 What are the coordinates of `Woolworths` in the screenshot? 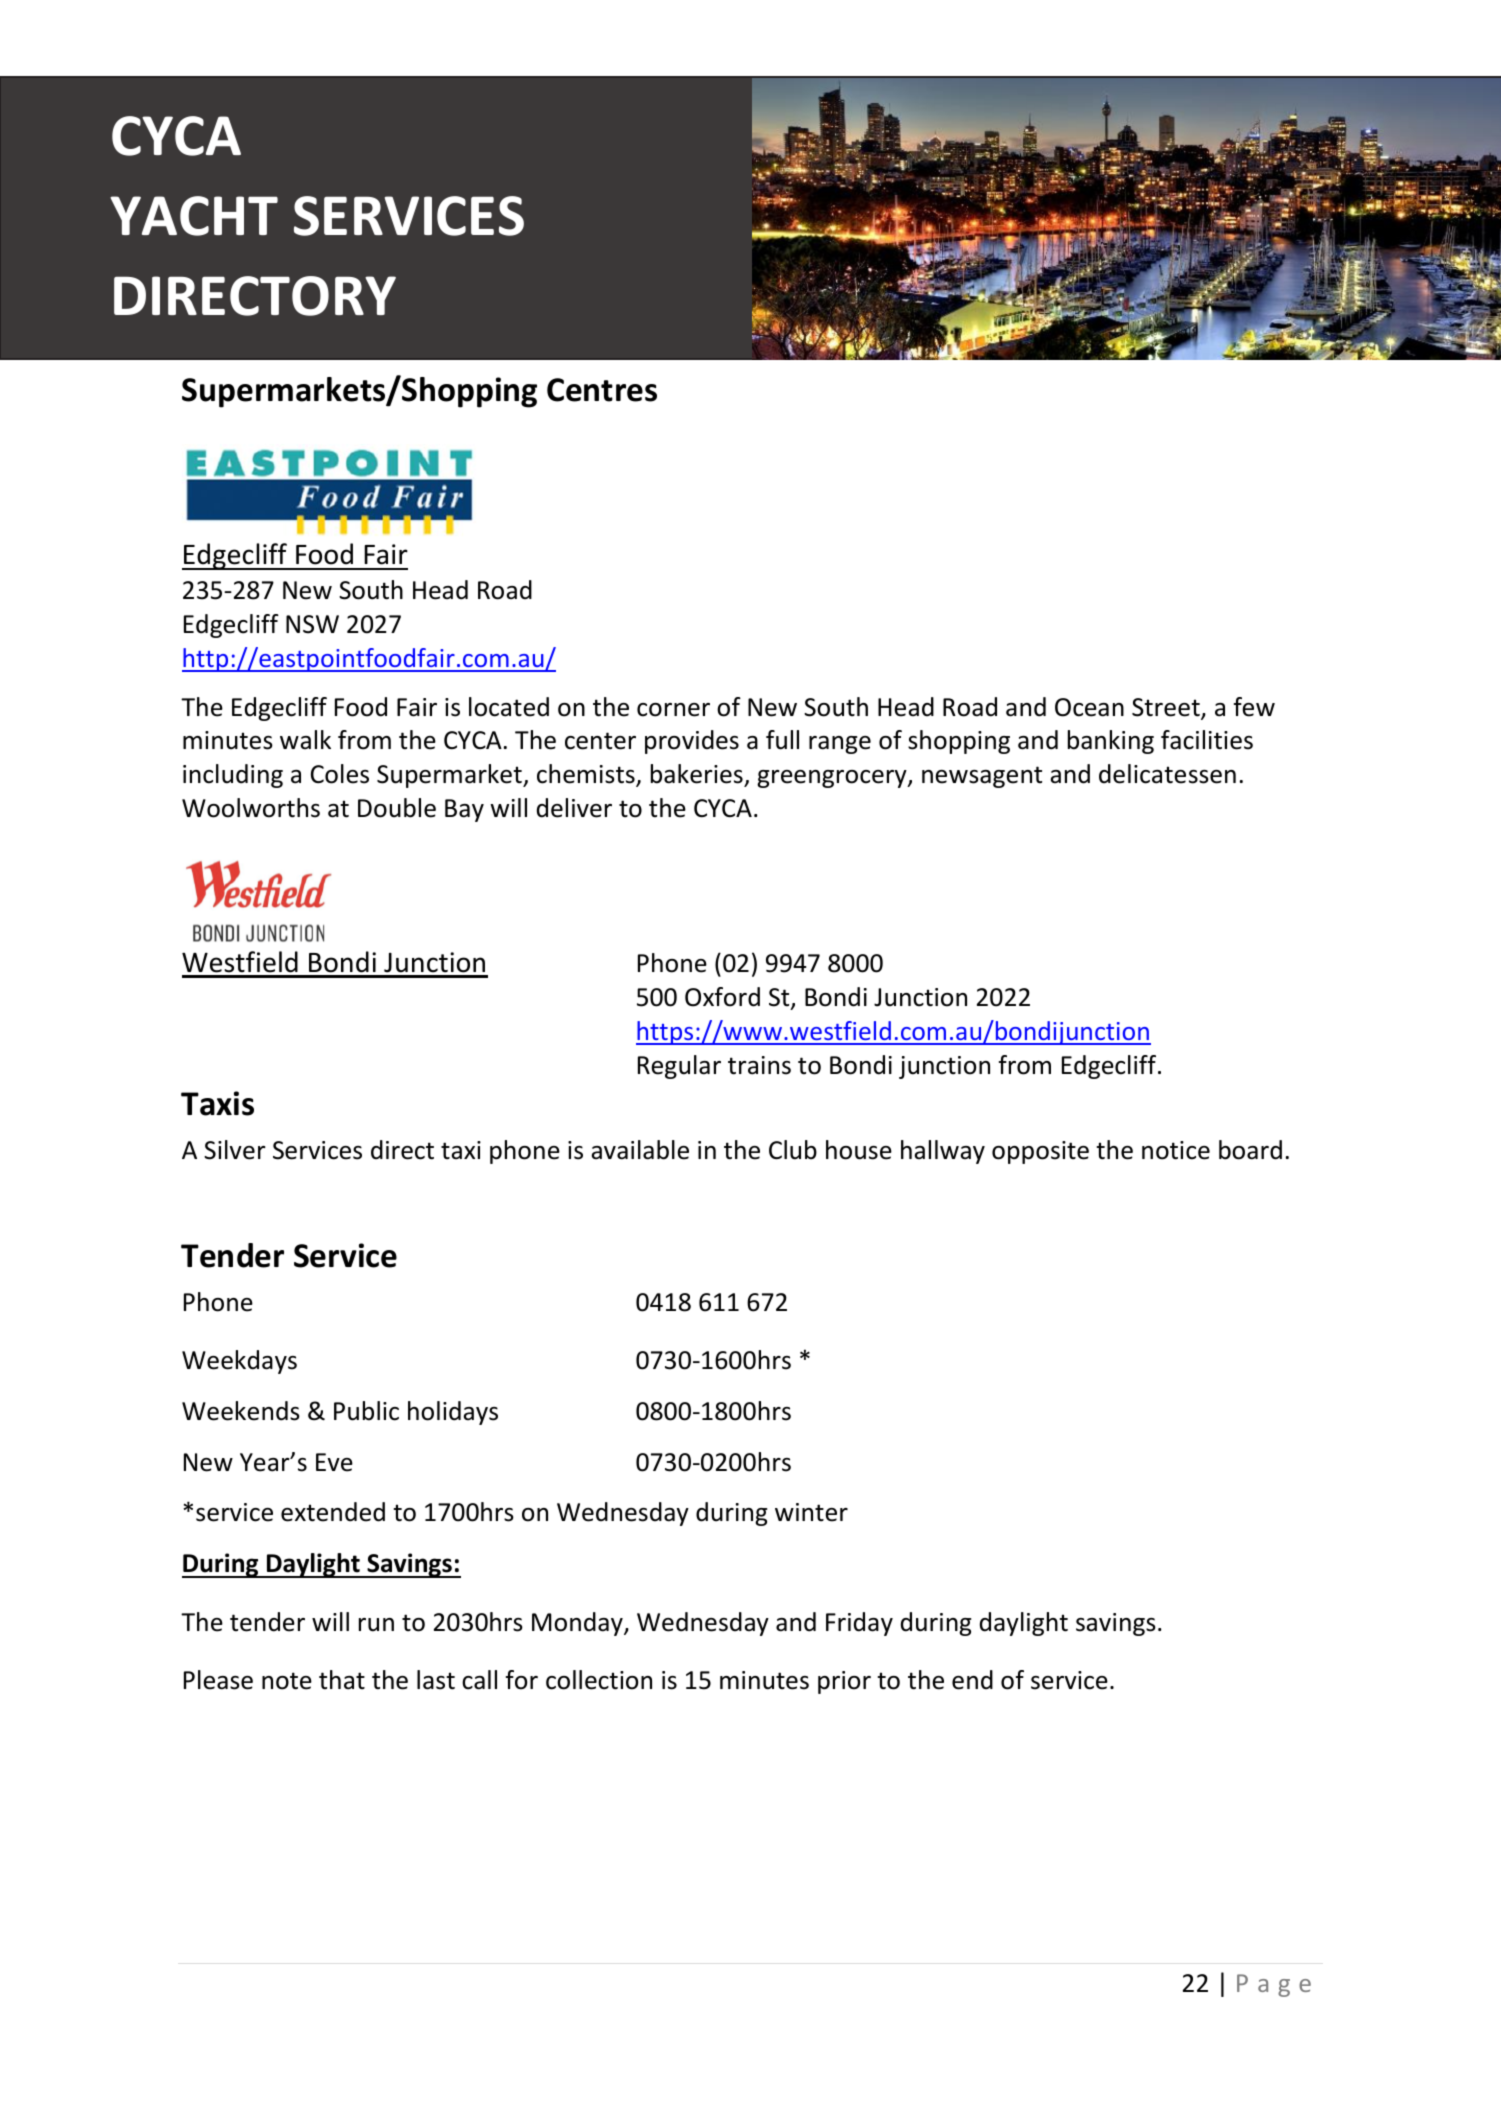 It's located at (251, 808).
